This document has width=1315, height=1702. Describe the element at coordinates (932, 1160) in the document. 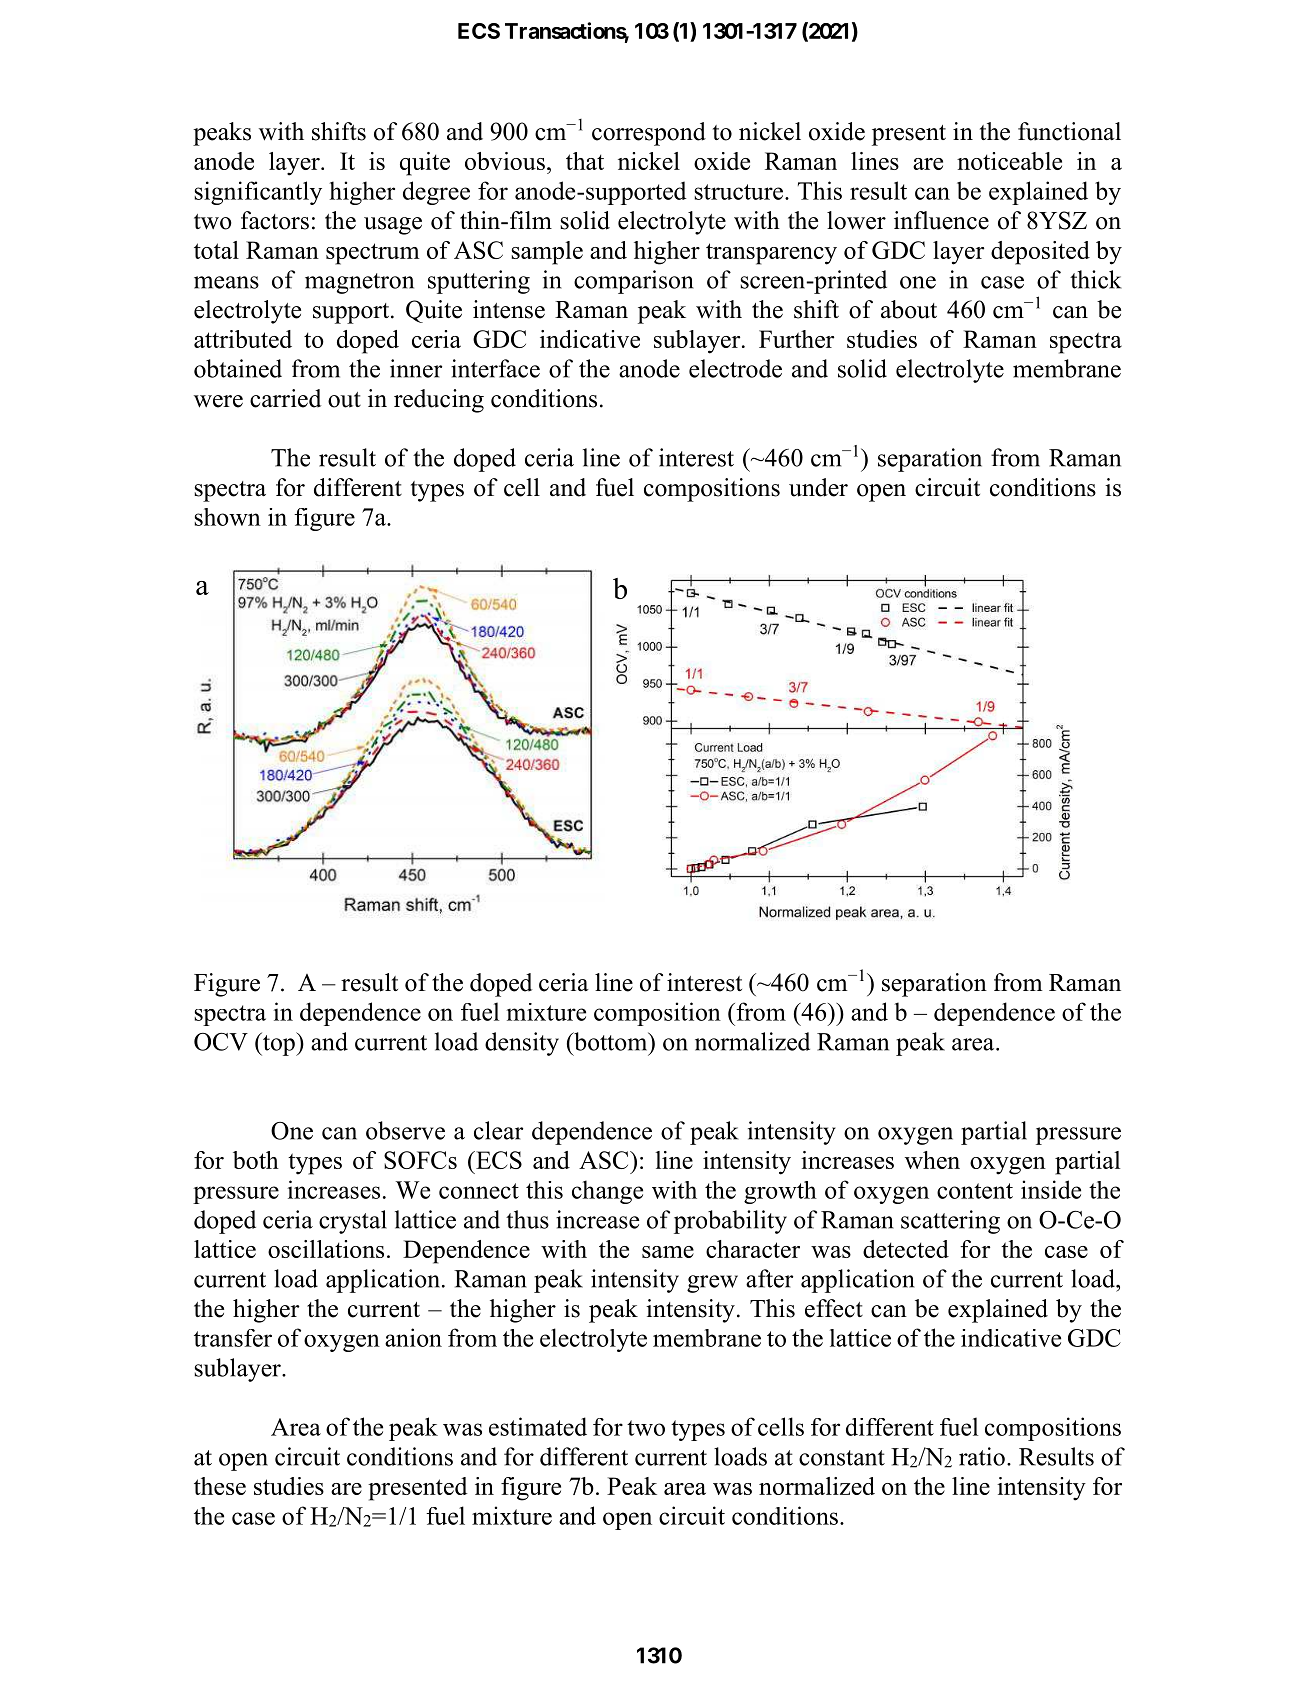

I see `when` at that location.
